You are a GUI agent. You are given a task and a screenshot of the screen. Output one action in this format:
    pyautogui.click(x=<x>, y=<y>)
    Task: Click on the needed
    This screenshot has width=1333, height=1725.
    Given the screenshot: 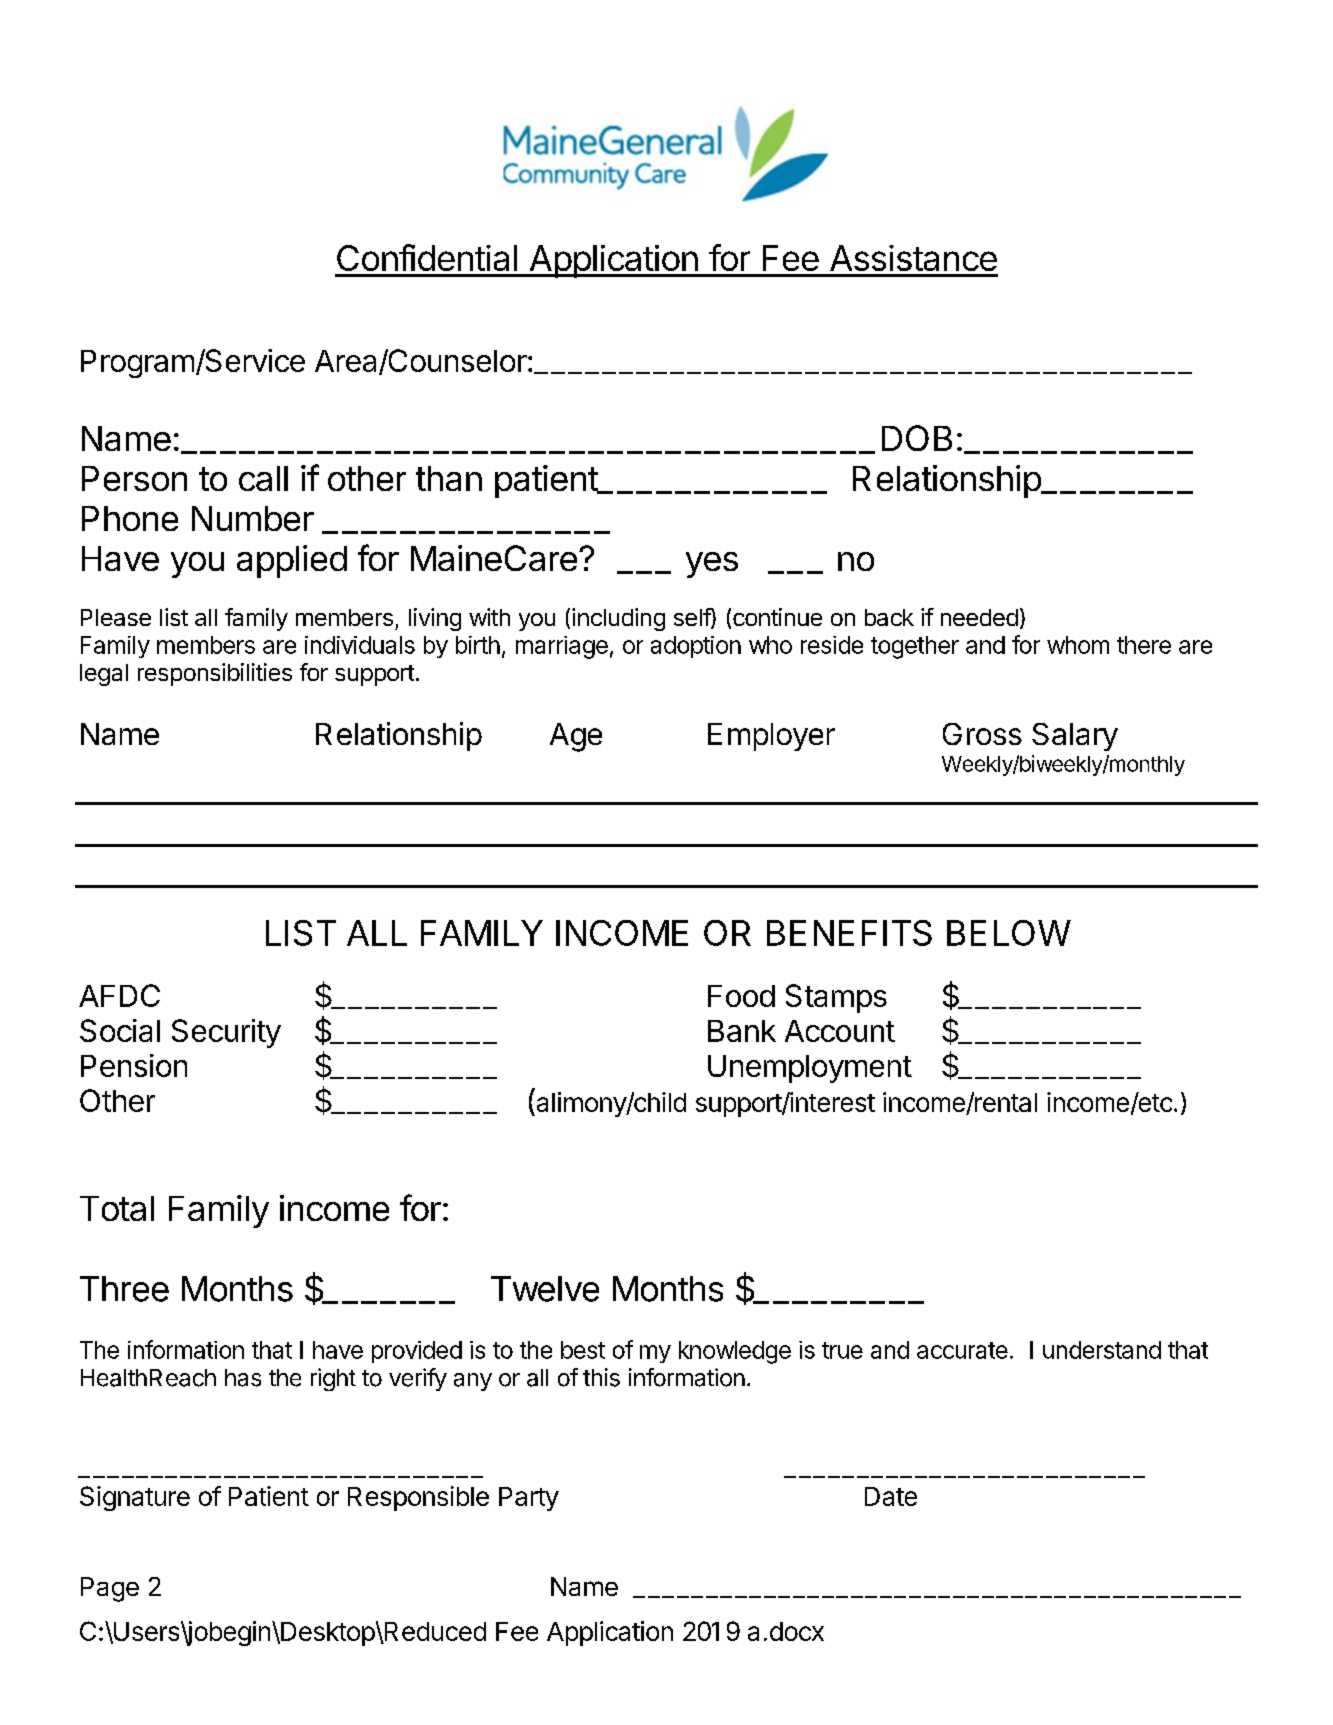 What is the action you would take?
    pyautogui.click(x=979, y=617)
